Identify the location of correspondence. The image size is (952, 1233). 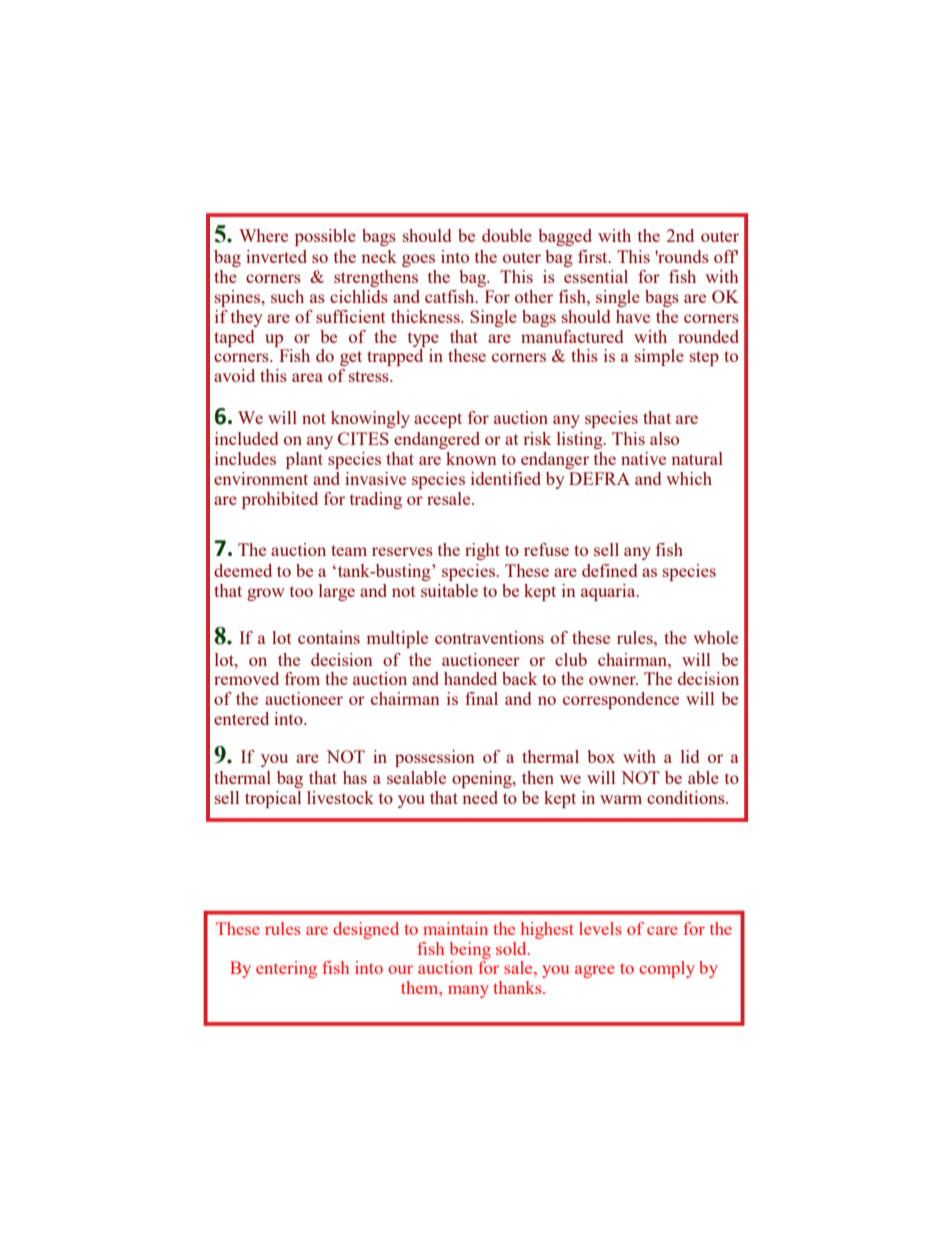
(621, 700).
